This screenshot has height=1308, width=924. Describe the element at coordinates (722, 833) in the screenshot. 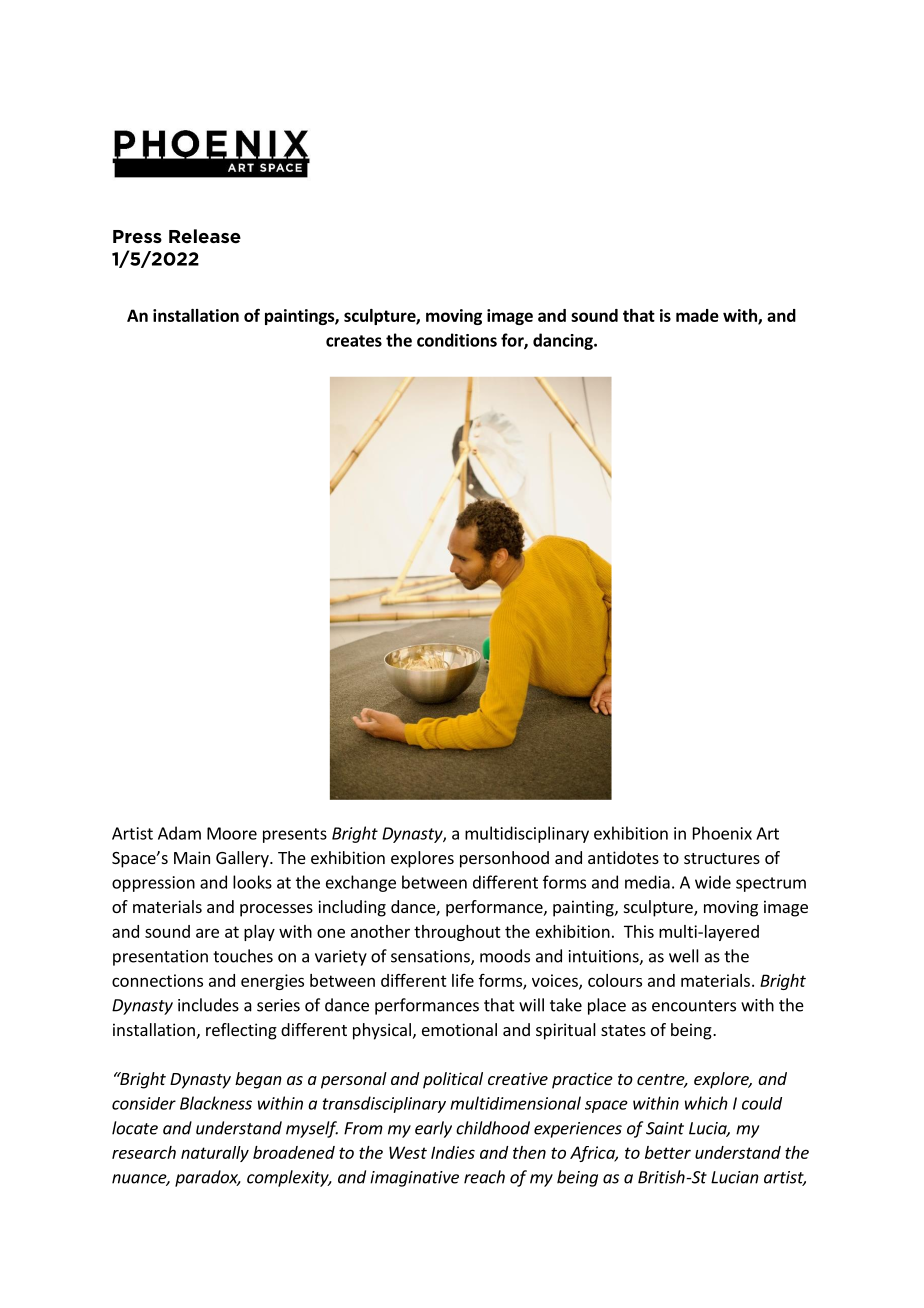

I see `Phoenix` at that location.
